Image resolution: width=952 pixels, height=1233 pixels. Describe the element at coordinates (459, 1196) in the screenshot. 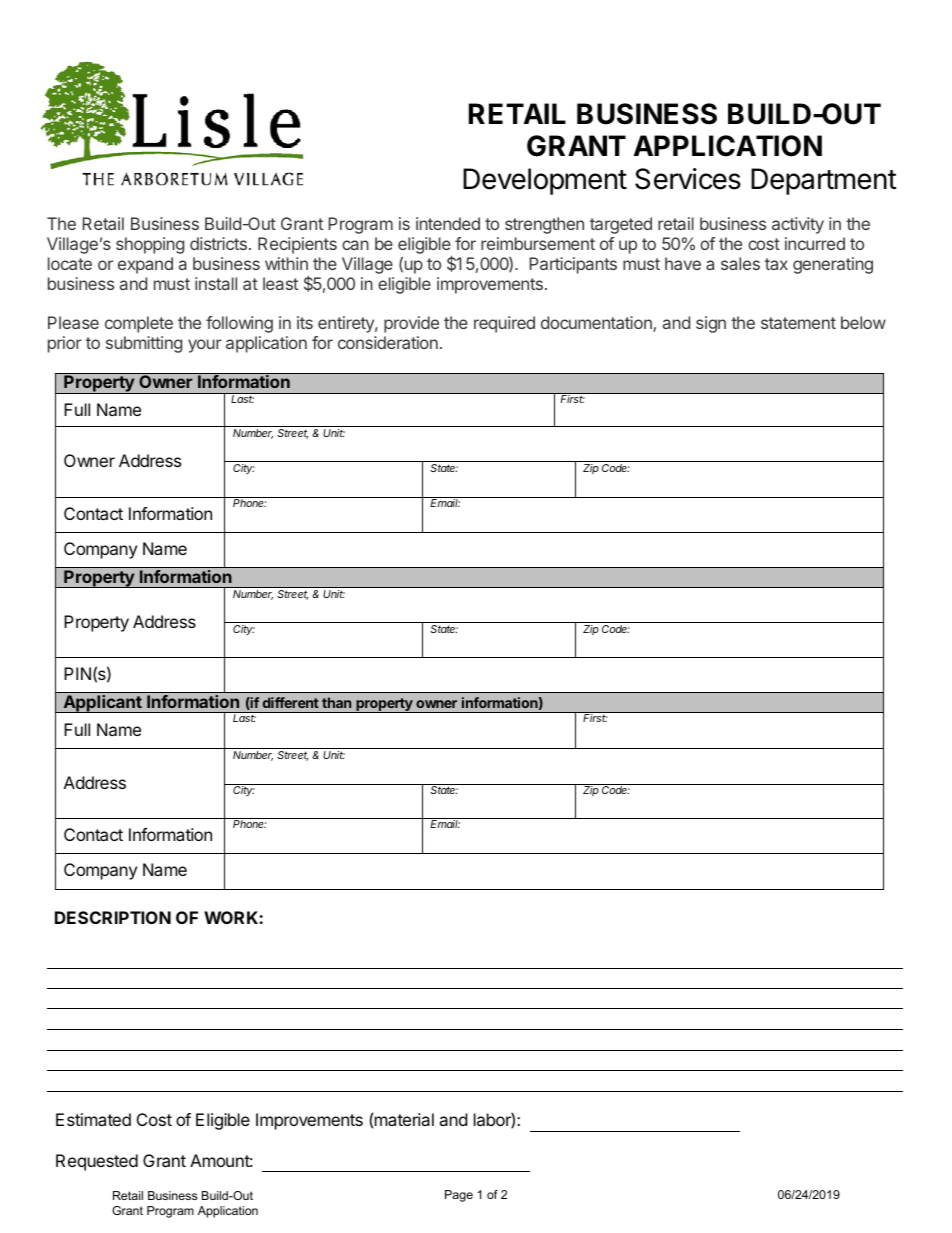

I see `Page` at that location.
